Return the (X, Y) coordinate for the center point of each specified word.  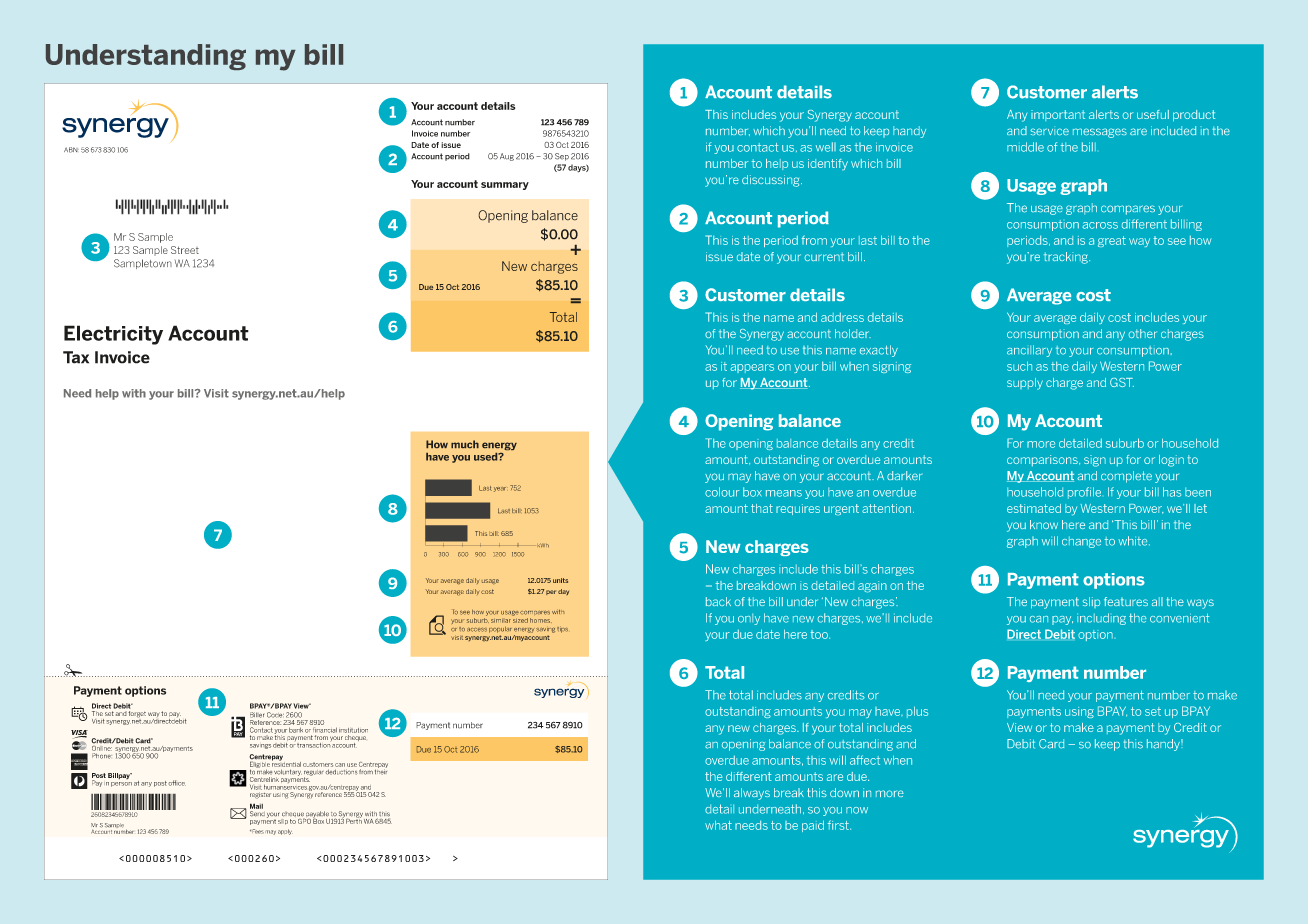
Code (275, 715)
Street (185, 250)
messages (1100, 133)
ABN (71, 150)
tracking (1067, 258)
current (824, 256)
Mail (256, 806)
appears (752, 368)
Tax (76, 357)
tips (562, 630)
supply (1025, 384)
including (1101, 619)
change (1081, 542)
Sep (562, 157)
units (560, 580)
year (500, 489)
